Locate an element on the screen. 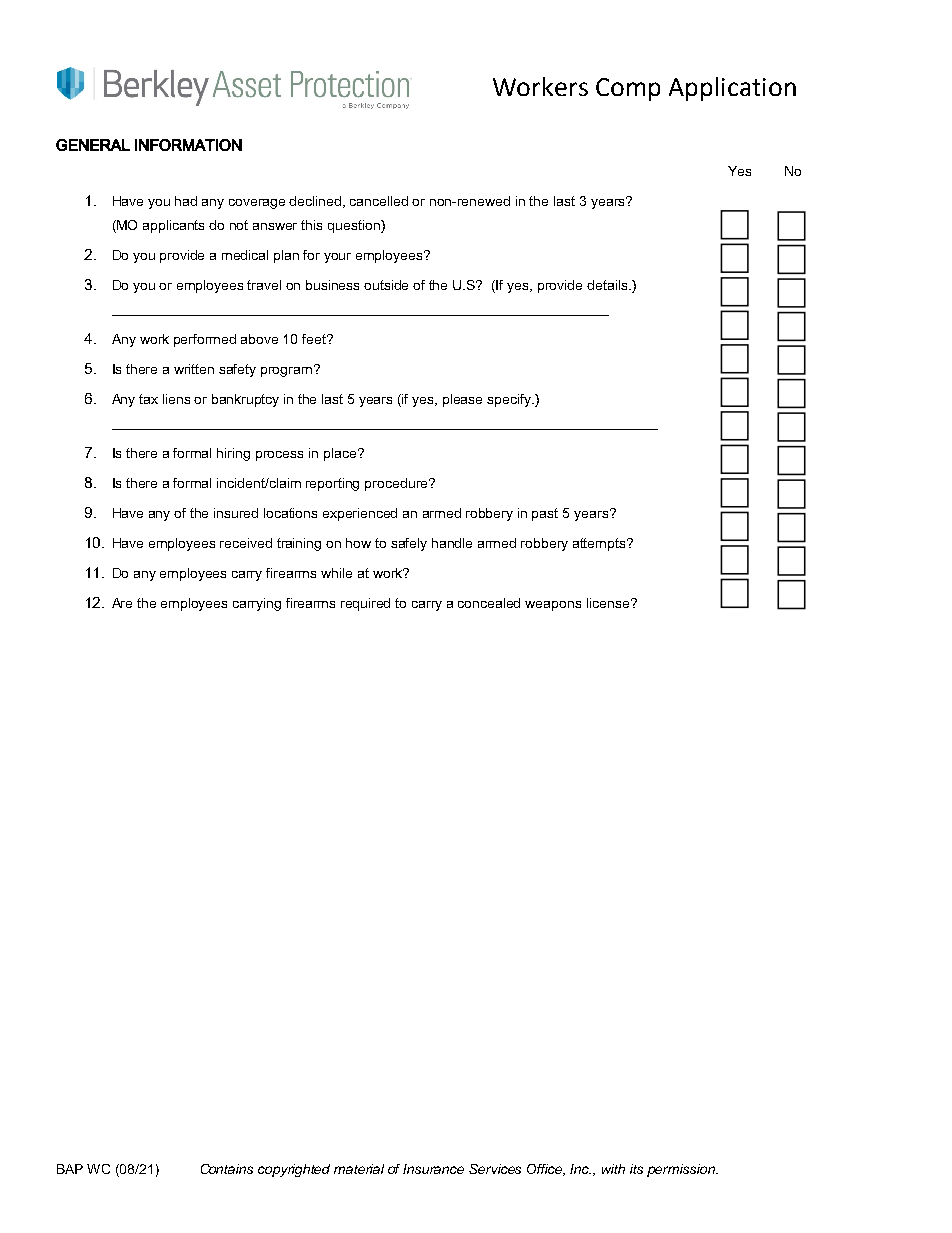 This screenshot has width=952, height=1233. outside is located at coordinates (386, 285).
